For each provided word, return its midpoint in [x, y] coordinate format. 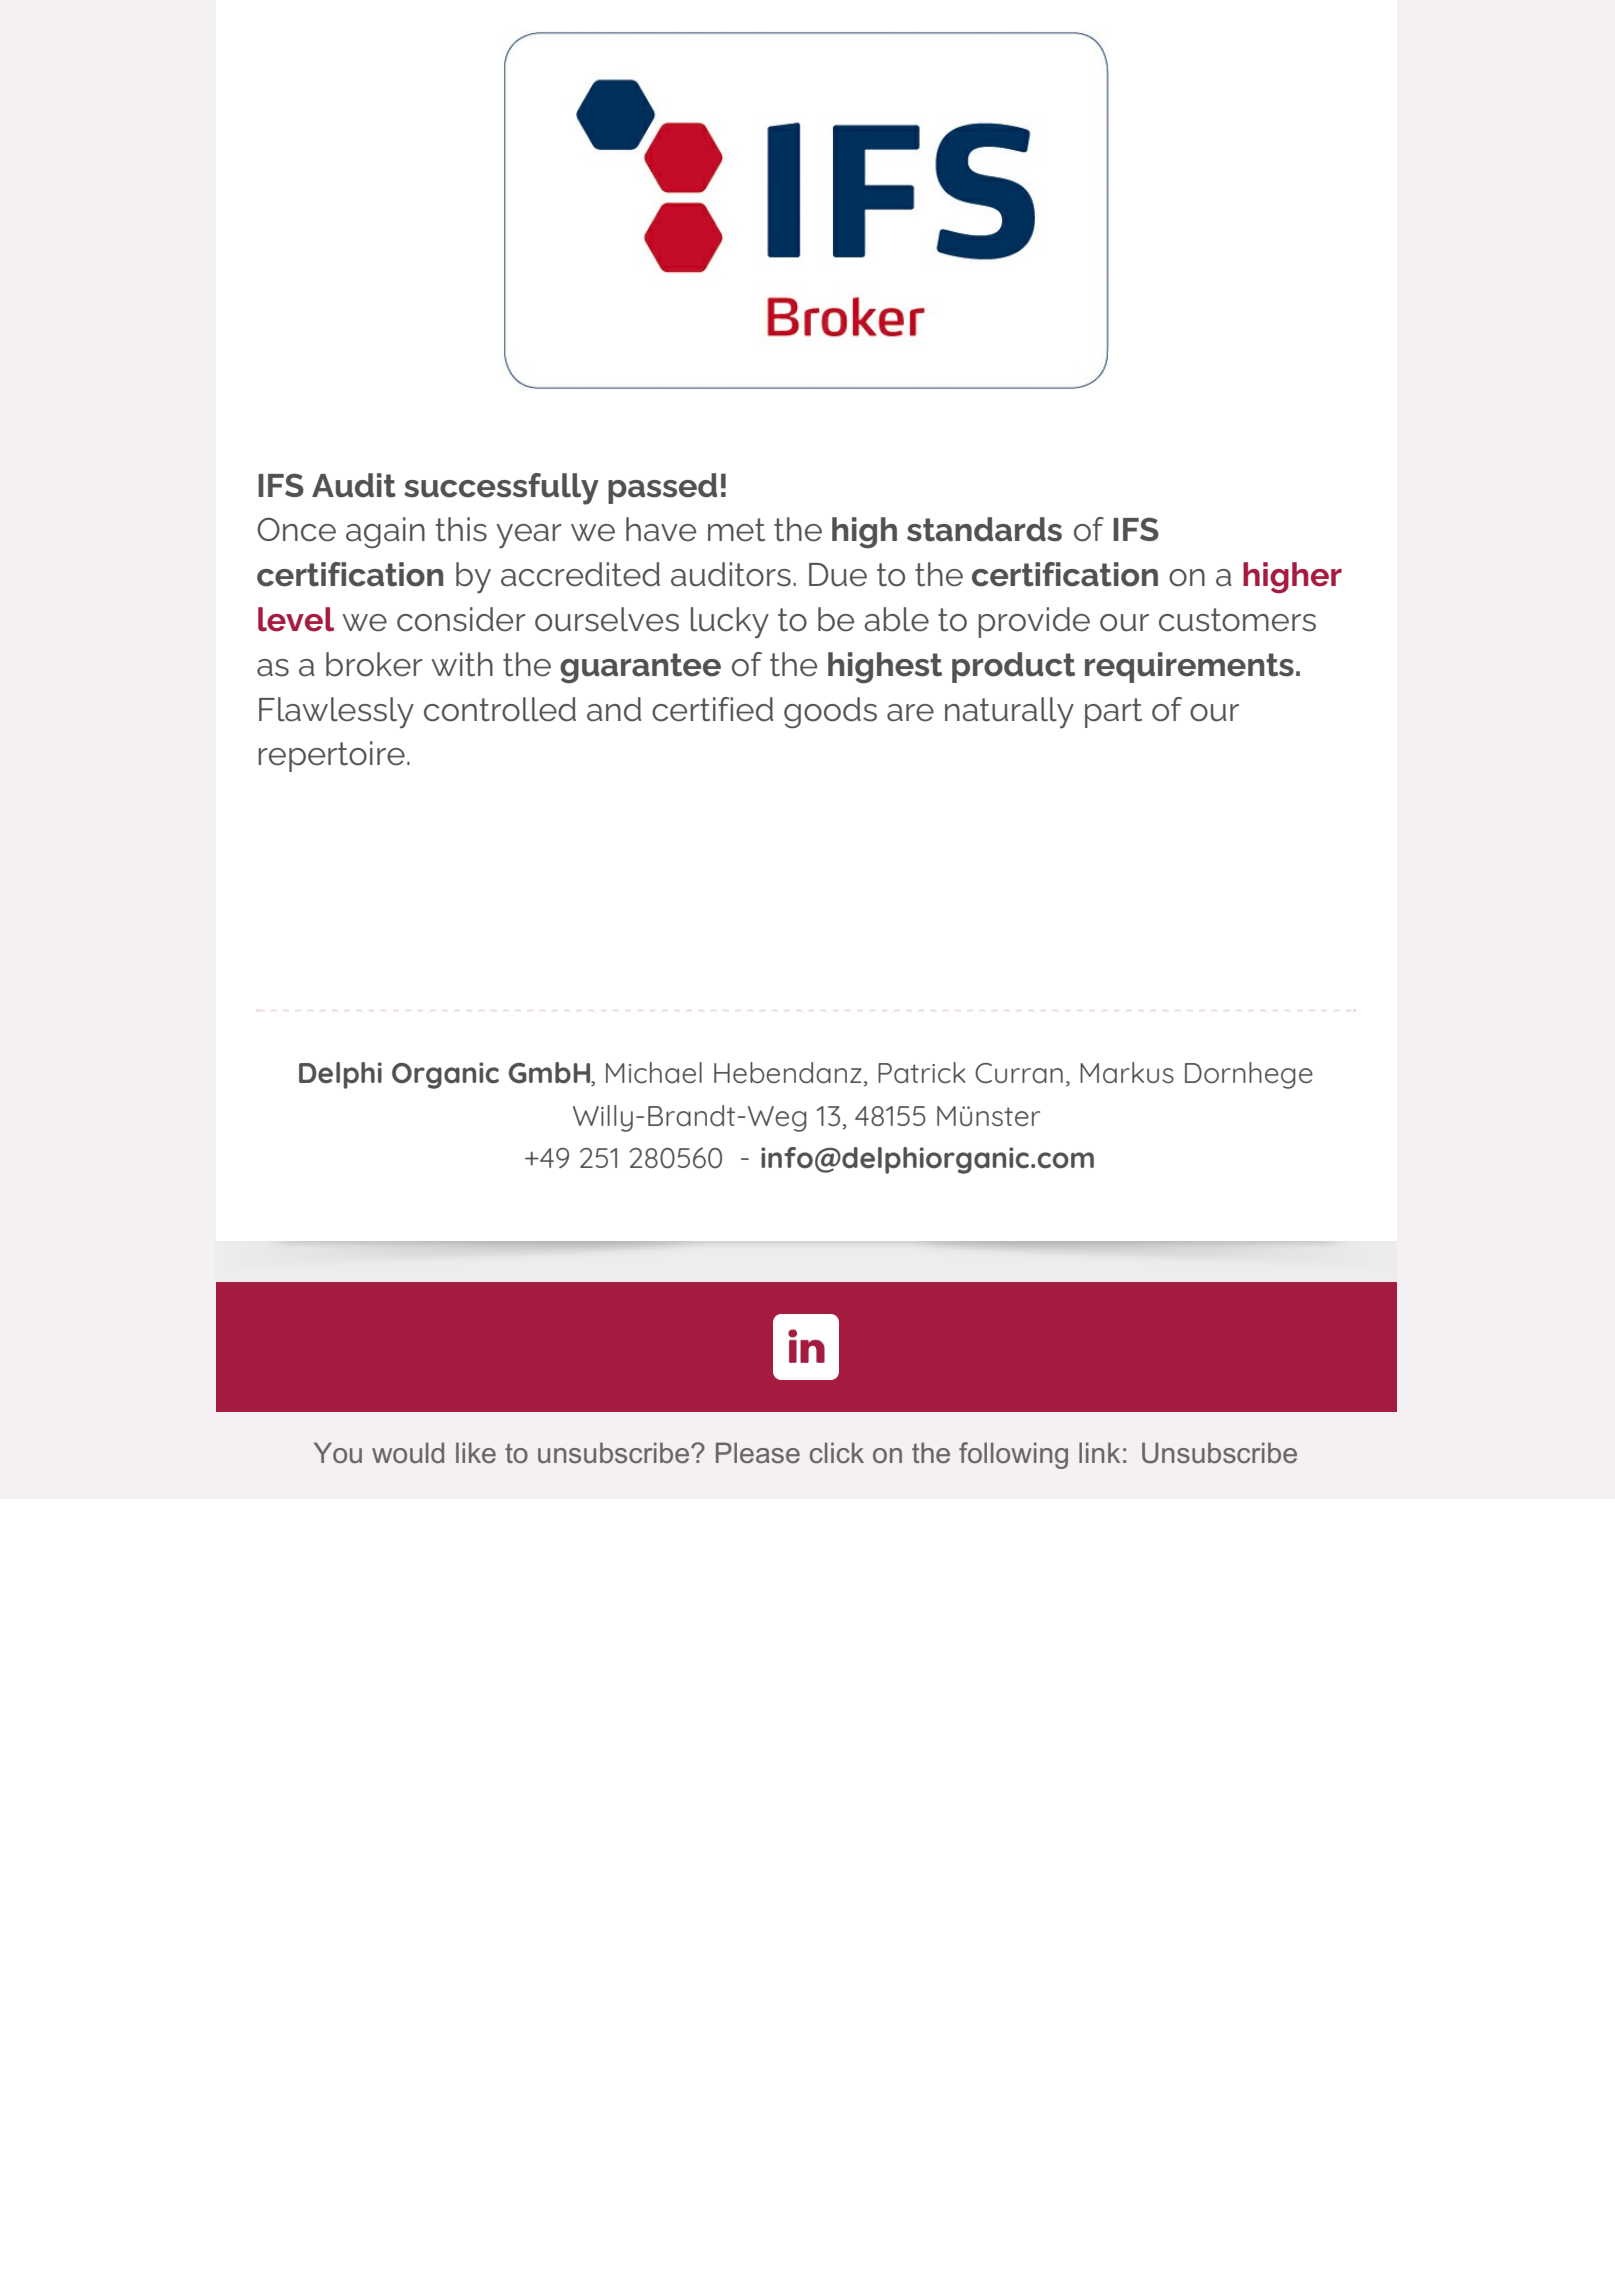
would [408, 1452]
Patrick [922, 1073]
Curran [1019, 1073]
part [1113, 713]
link [1099, 1452]
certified [712, 709]
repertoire [331, 756]
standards [984, 529]
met [736, 530]
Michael [654, 1073]
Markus [1127, 1073]
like [476, 1452]
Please [758, 1453]
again [385, 532]
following [1013, 1455]
